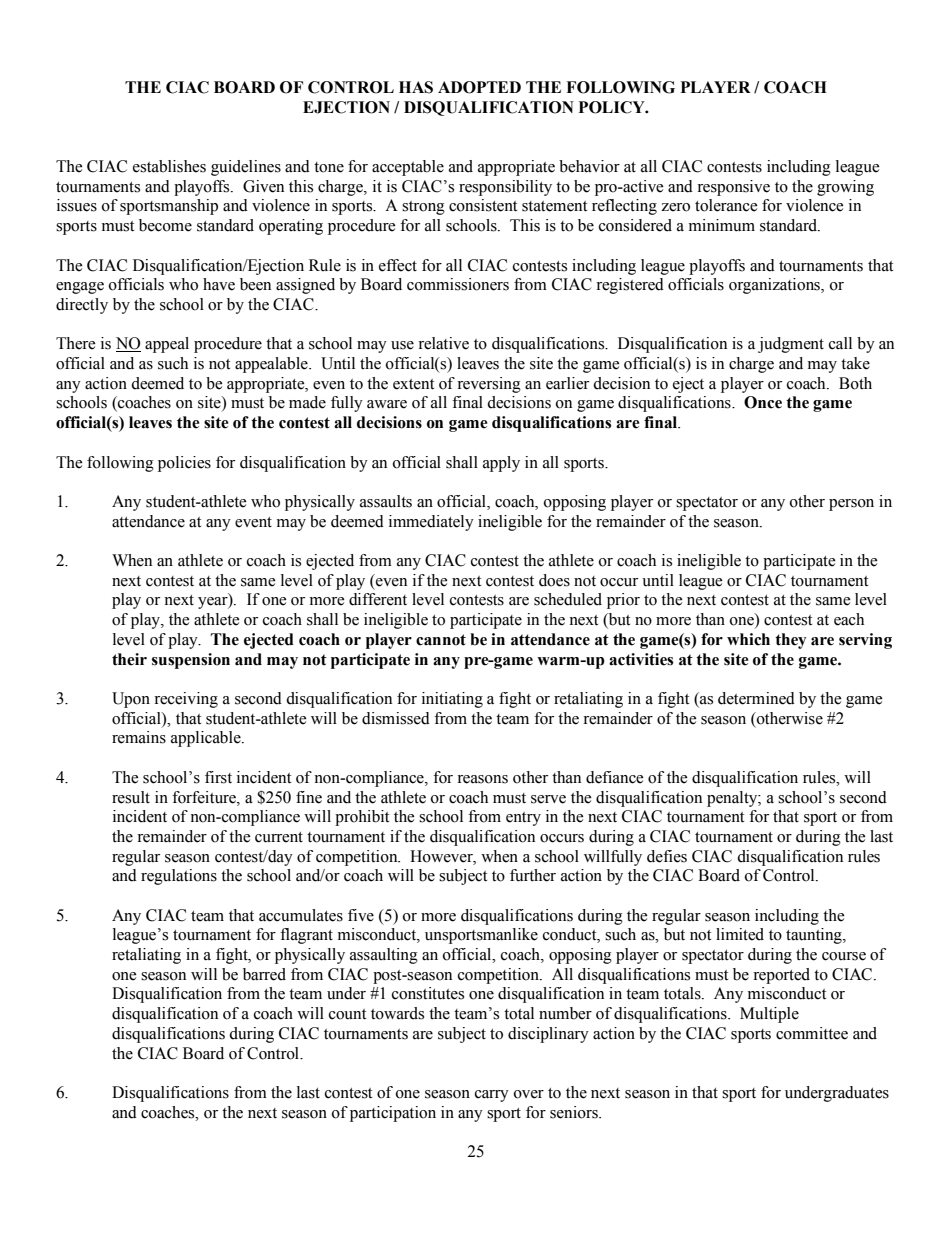  What do you see at coordinates (733, 188) in the document?
I see `responsive` at bounding box center [733, 188].
